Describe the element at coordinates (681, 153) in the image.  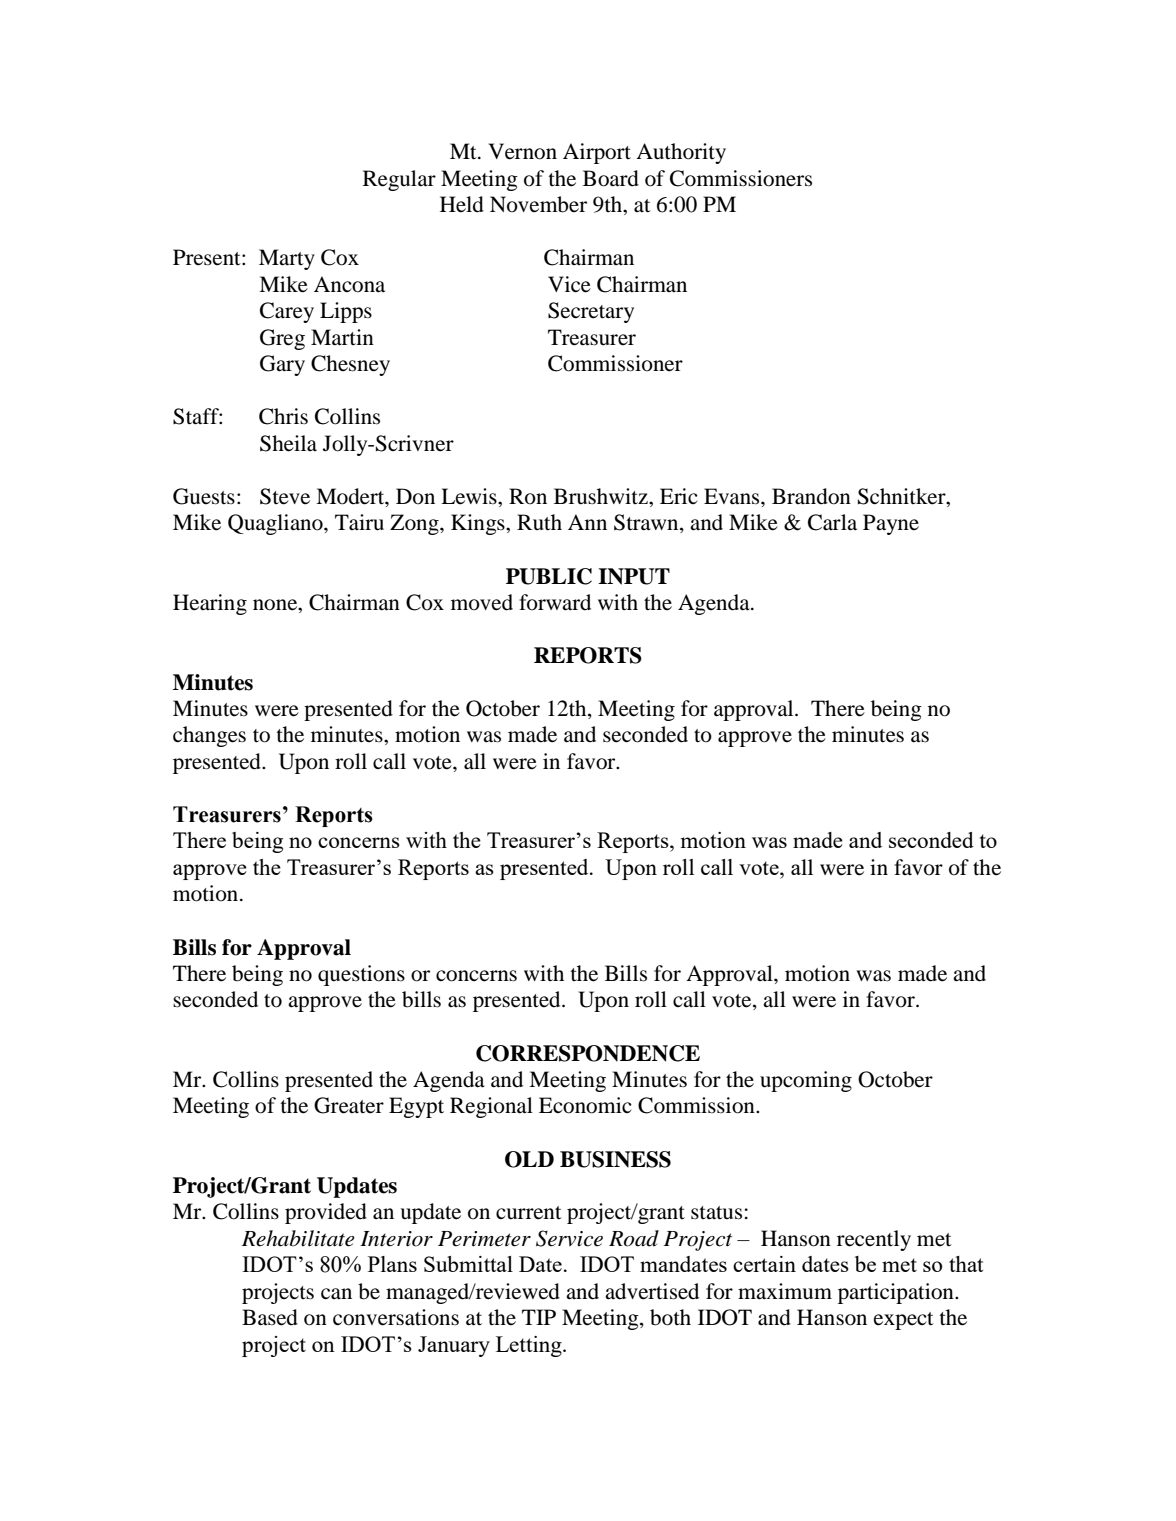
I see `Authority` at that location.
